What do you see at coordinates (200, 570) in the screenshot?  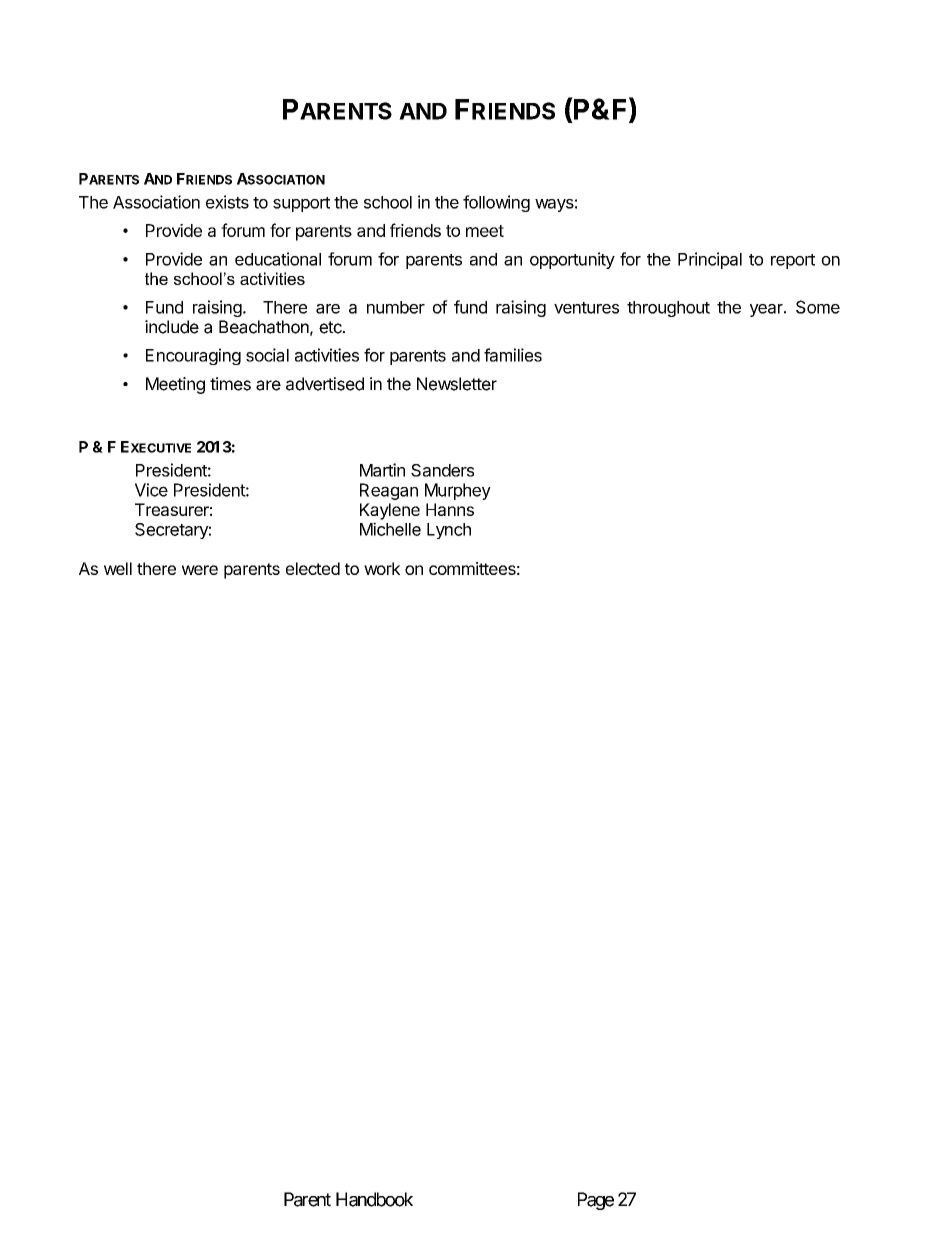 I see `were` at bounding box center [200, 570].
